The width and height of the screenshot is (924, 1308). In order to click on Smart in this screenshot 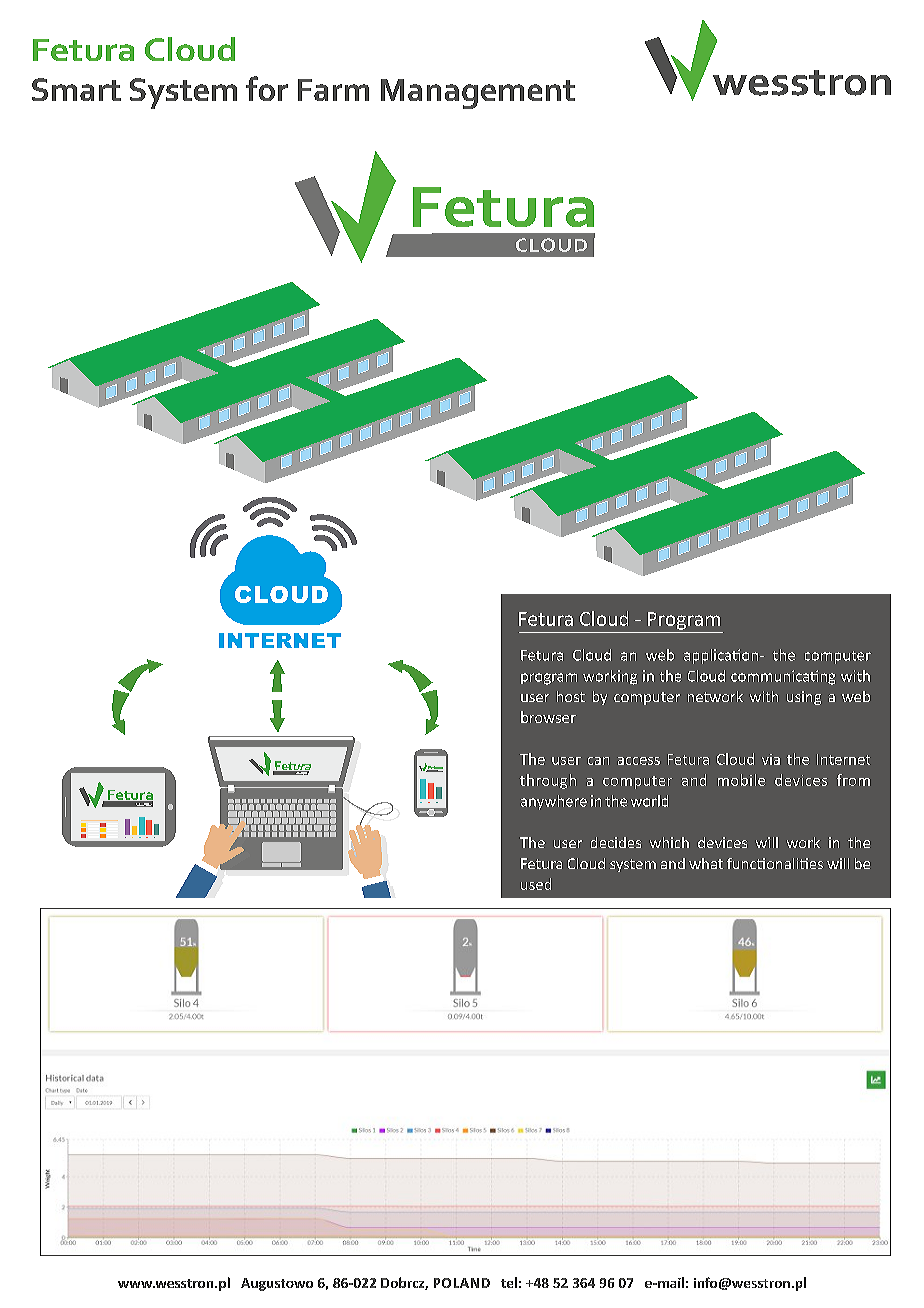, I will do `click(76, 89)`.
